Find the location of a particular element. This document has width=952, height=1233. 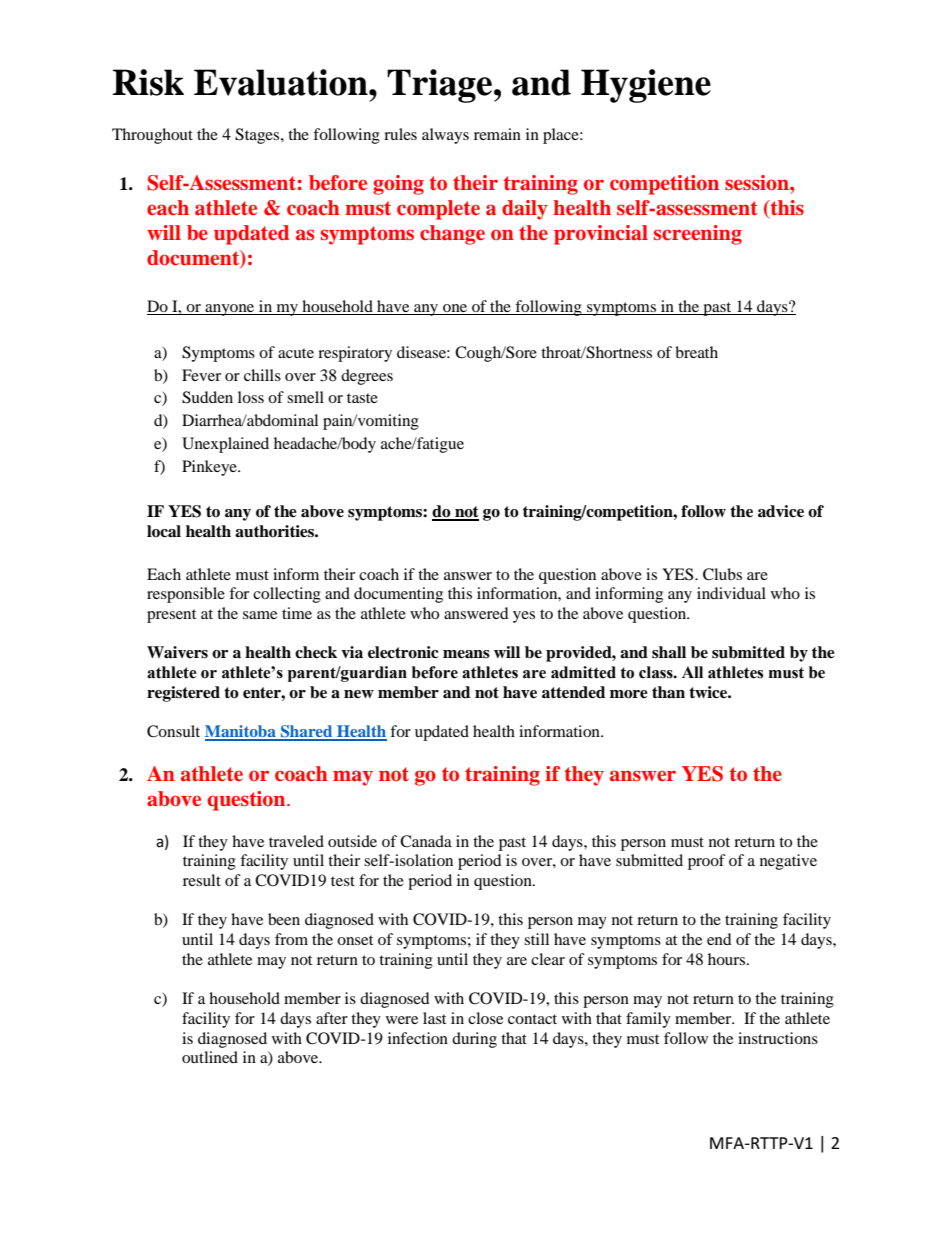

Stages is located at coordinates (258, 136).
